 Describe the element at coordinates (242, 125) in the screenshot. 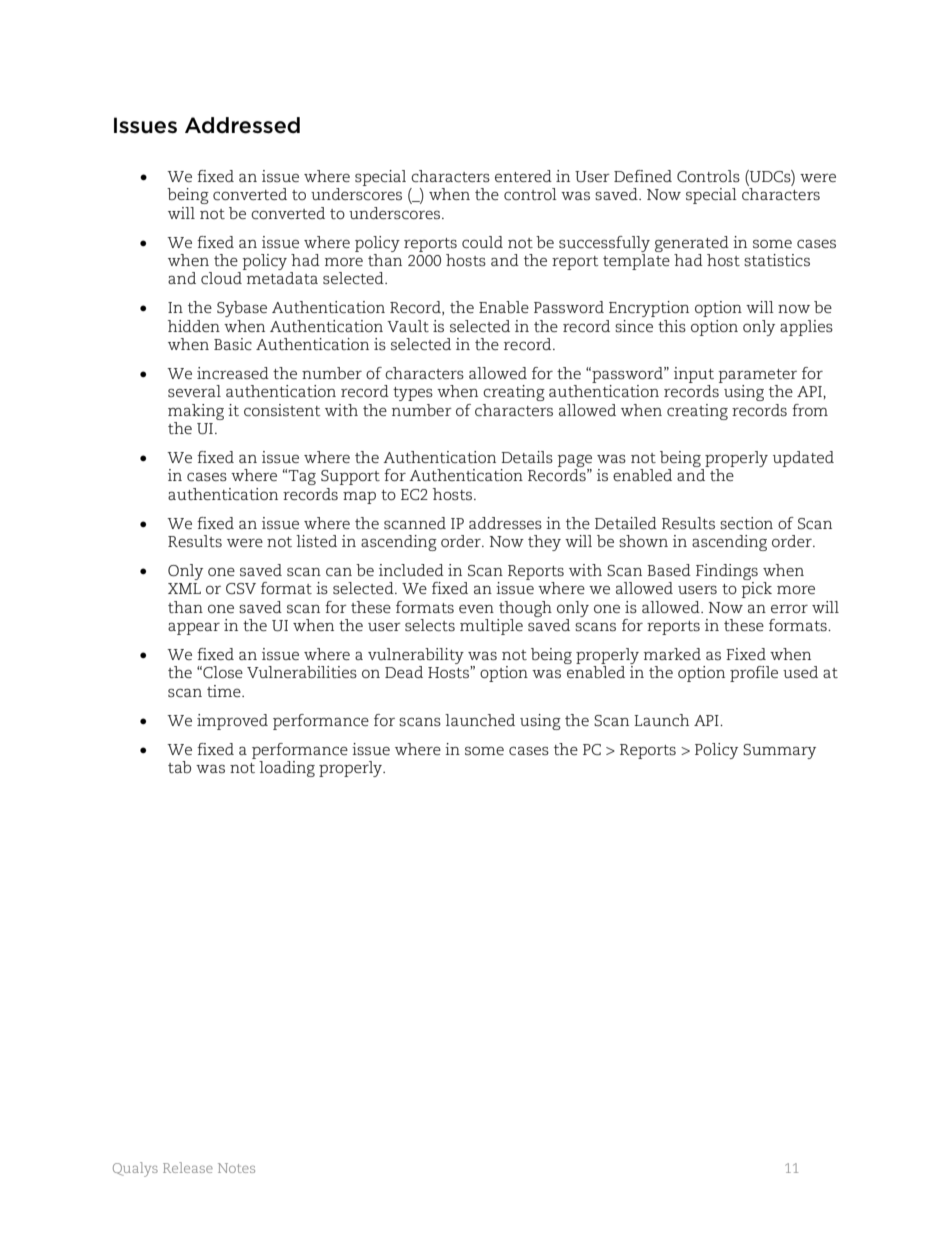

I see `Addressed` at that location.
